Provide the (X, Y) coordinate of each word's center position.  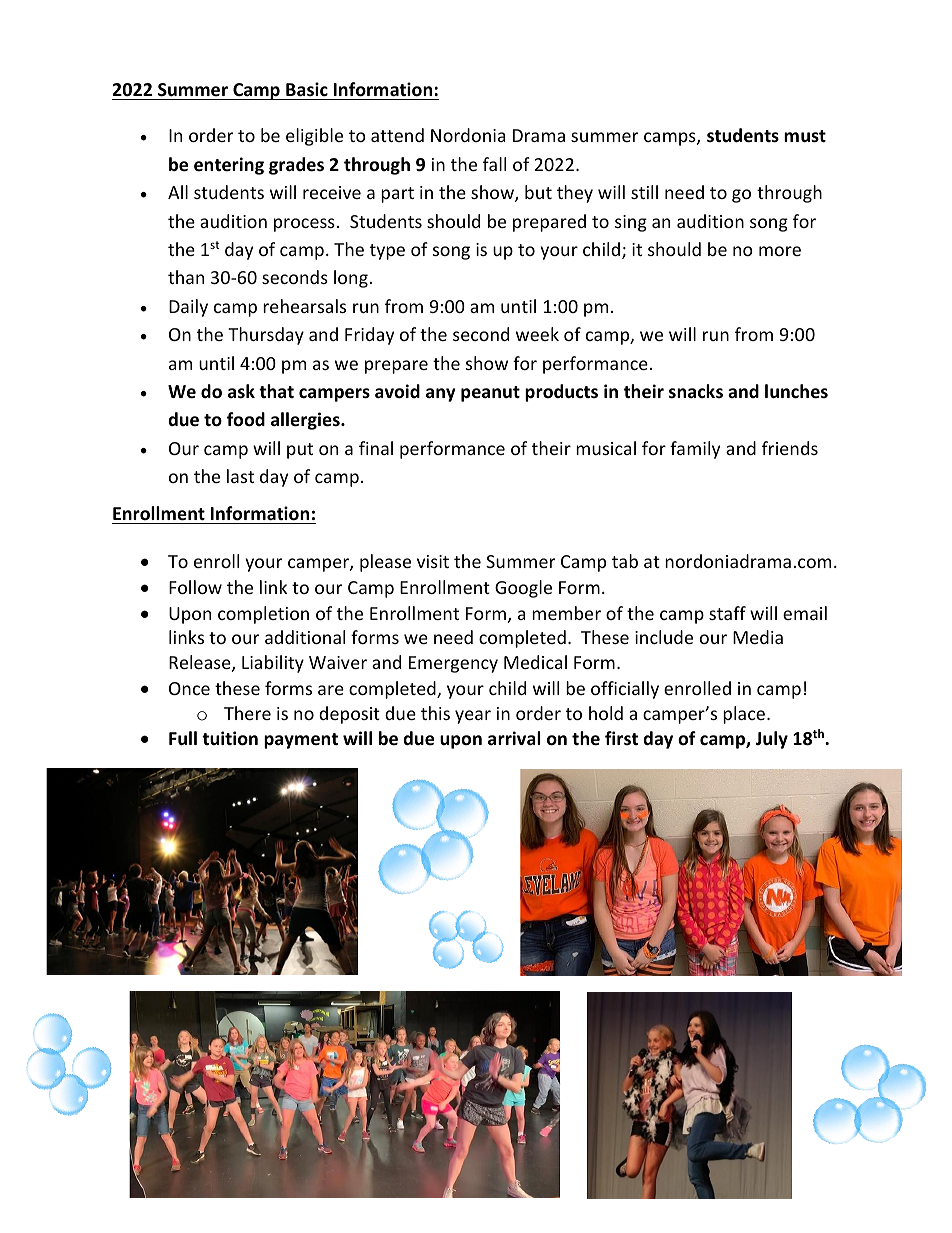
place (745, 715)
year (473, 717)
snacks (696, 391)
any (441, 395)
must (805, 136)
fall (494, 164)
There (247, 713)
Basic (307, 89)
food (246, 419)
